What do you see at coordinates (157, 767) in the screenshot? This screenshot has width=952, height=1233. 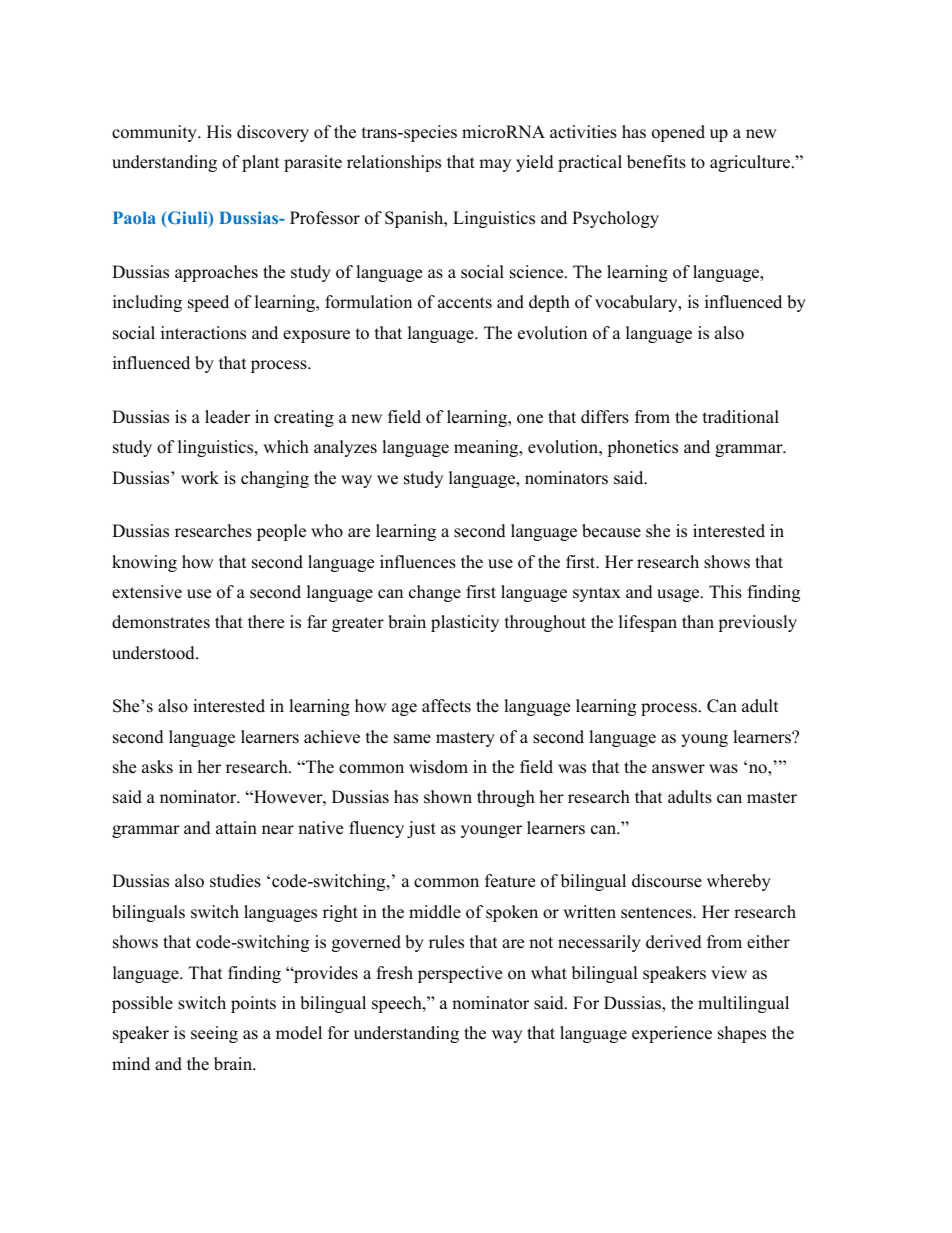 I see `asks` at bounding box center [157, 767].
